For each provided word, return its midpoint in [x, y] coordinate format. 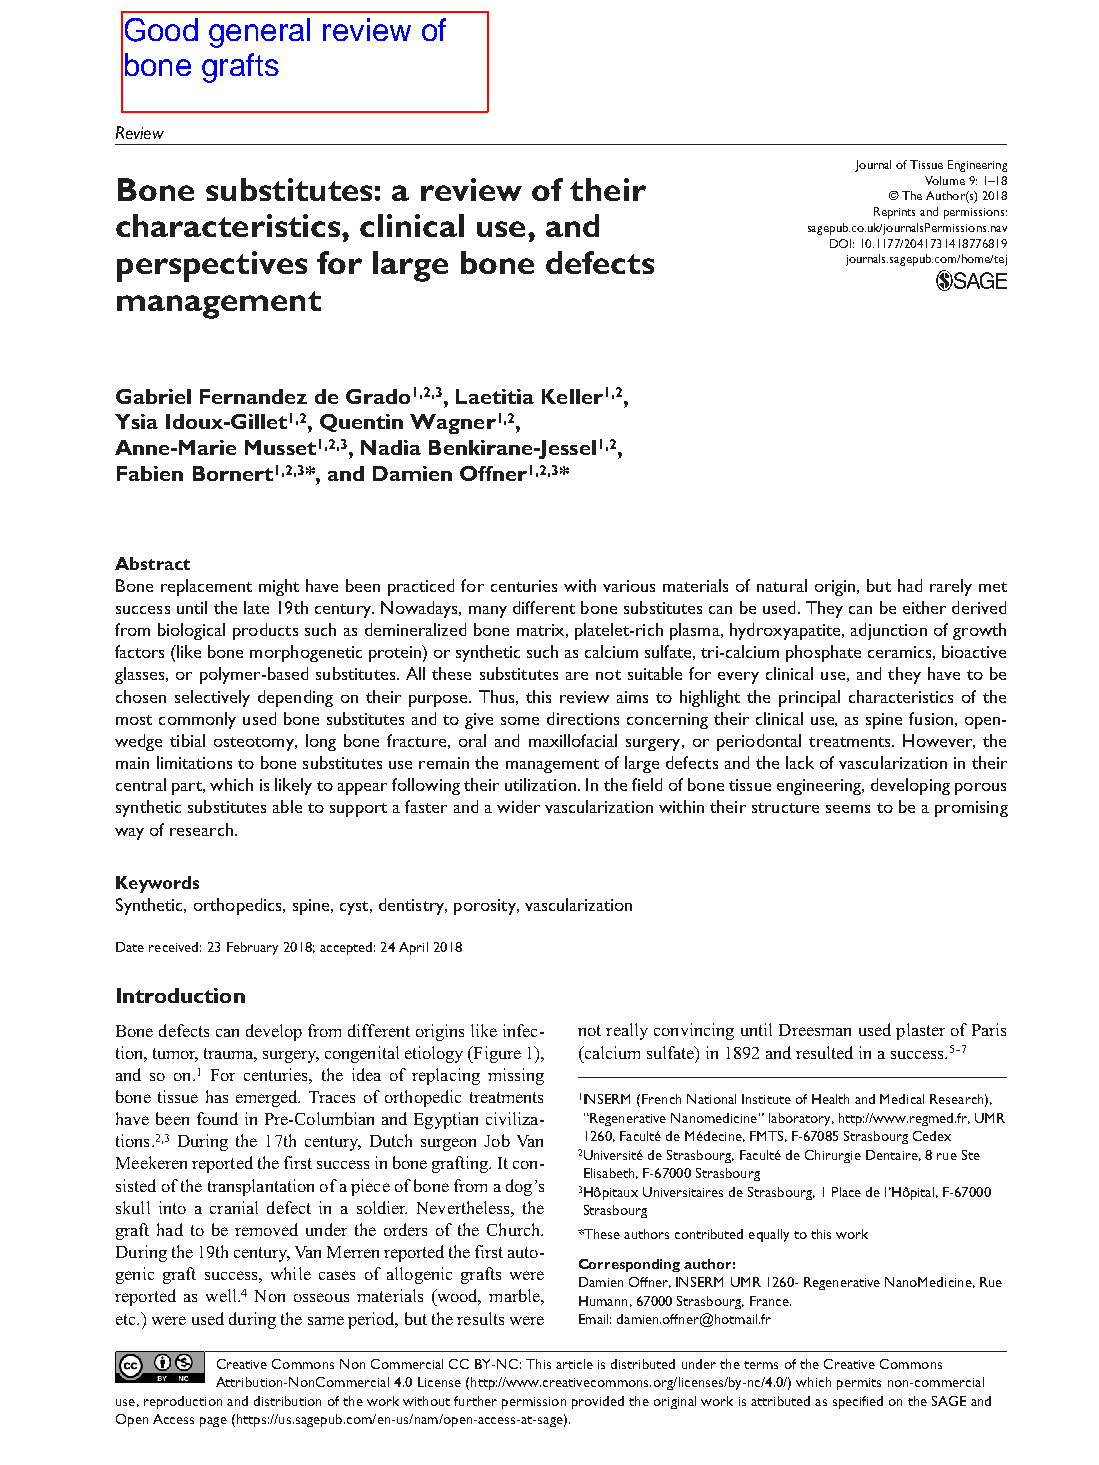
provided [598, 1402]
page [213, 1422]
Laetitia [495, 396]
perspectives [212, 266]
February [252, 948]
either [924, 607]
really [627, 1031]
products [265, 631]
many [488, 612]
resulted [824, 1052]
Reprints [894, 213]
